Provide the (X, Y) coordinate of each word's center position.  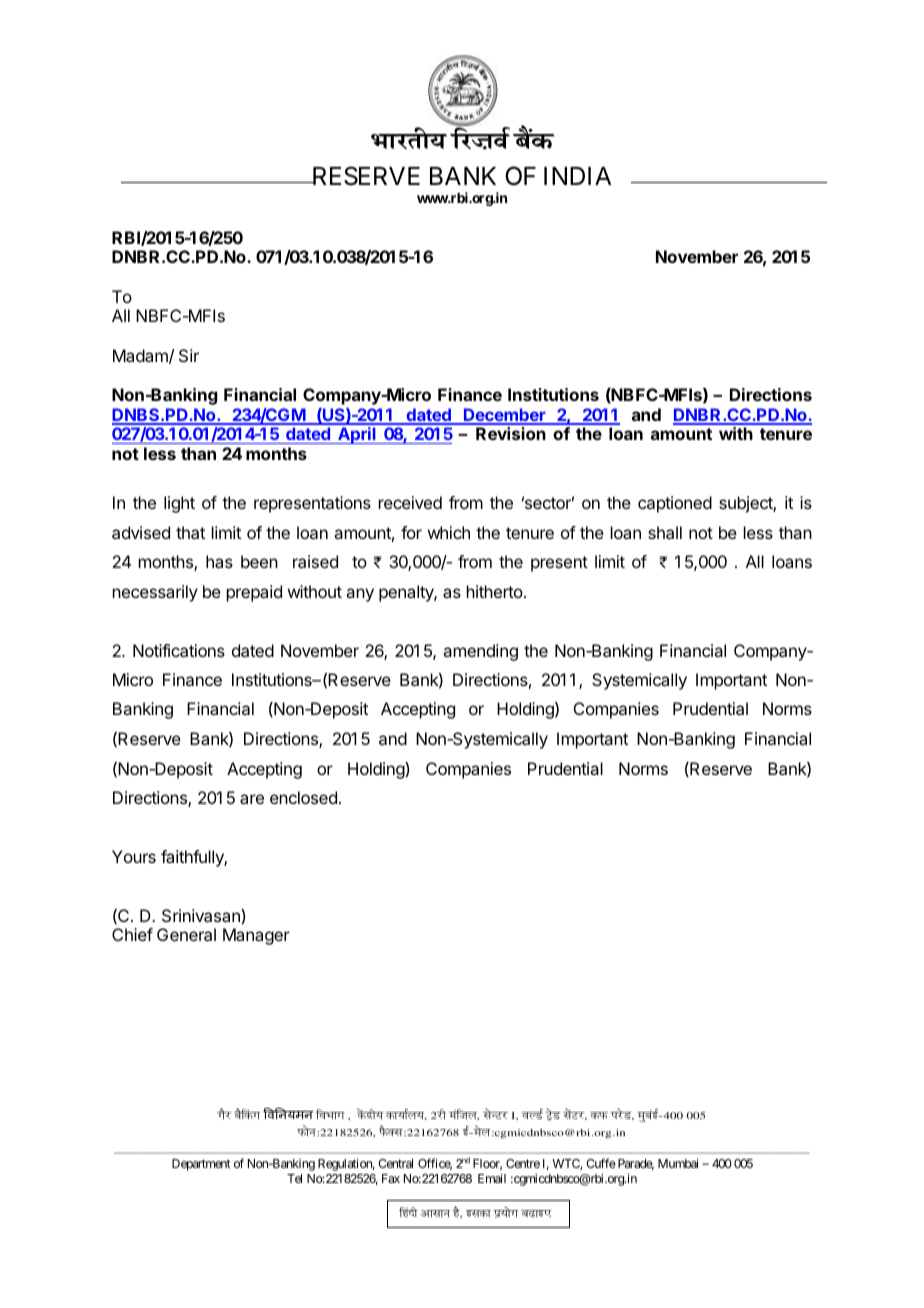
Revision (511, 433)
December (505, 416)
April (357, 435)
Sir (189, 355)
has (219, 561)
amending (480, 652)
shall (665, 532)
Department (201, 1165)
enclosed (303, 797)
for (411, 532)
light (179, 504)
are (252, 799)
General (186, 934)
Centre (523, 1163)
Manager (256, 936)
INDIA (577, 176)
